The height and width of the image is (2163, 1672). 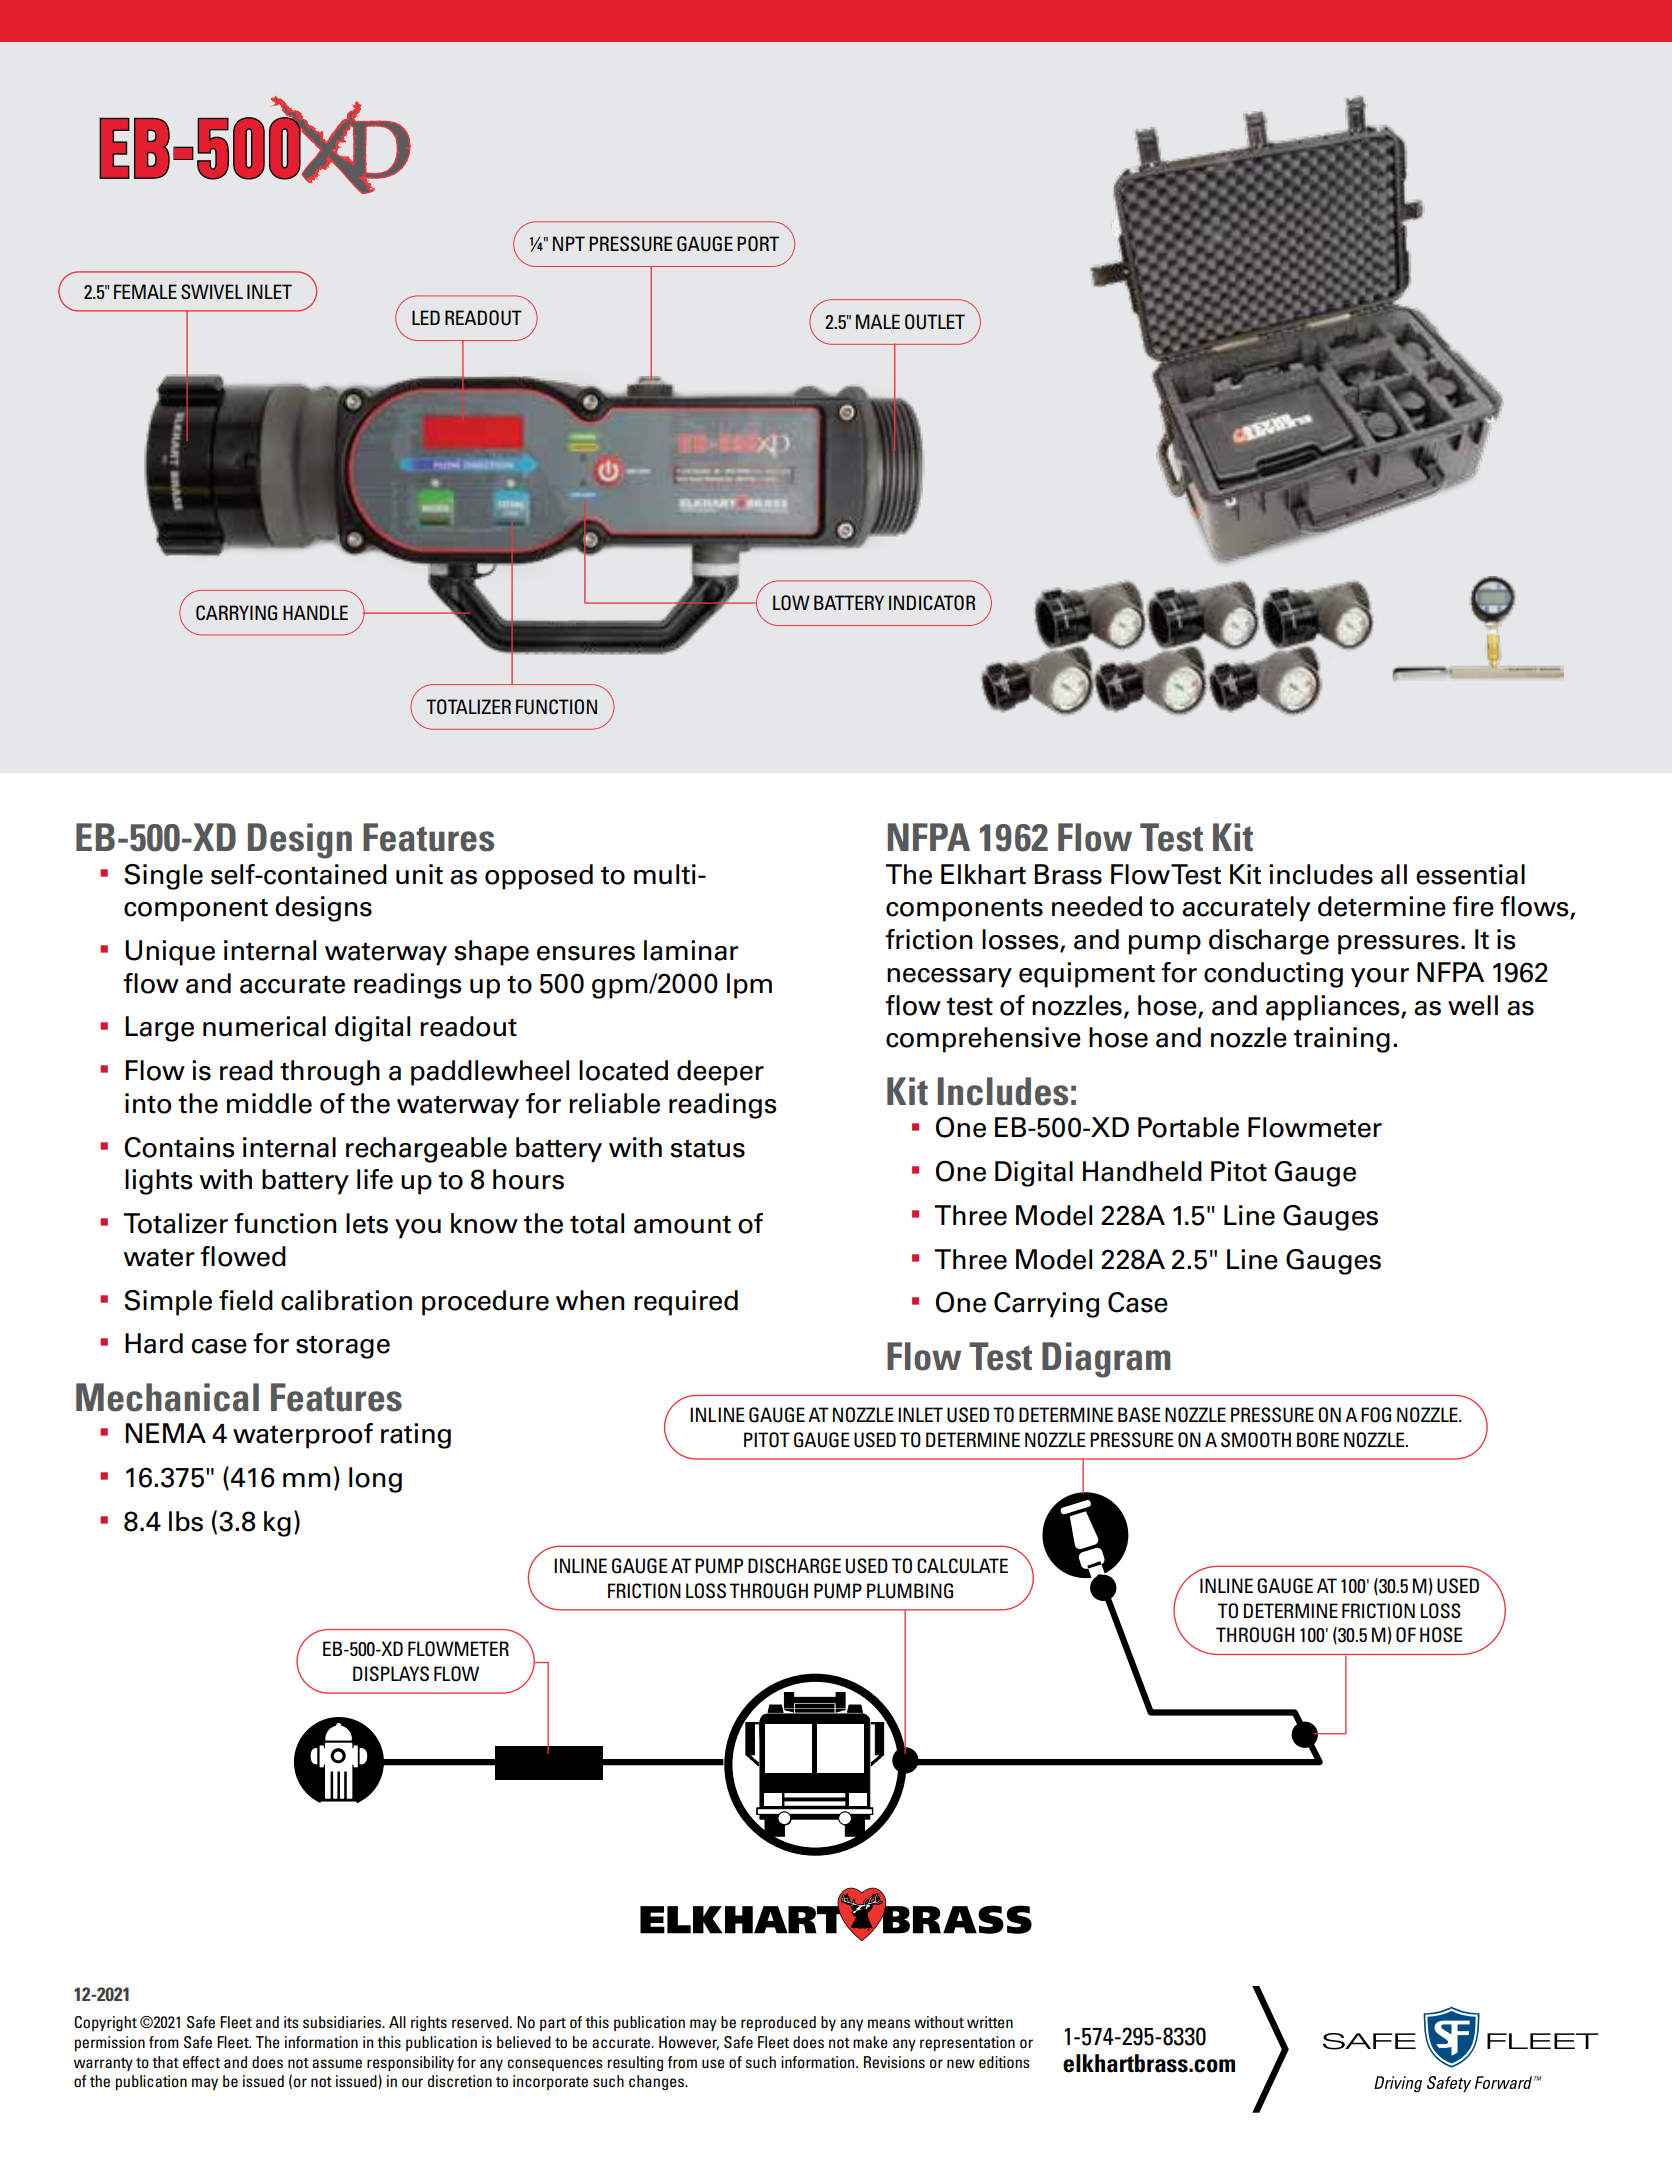 I want to click on laminar, so click(x=691, y=950).
